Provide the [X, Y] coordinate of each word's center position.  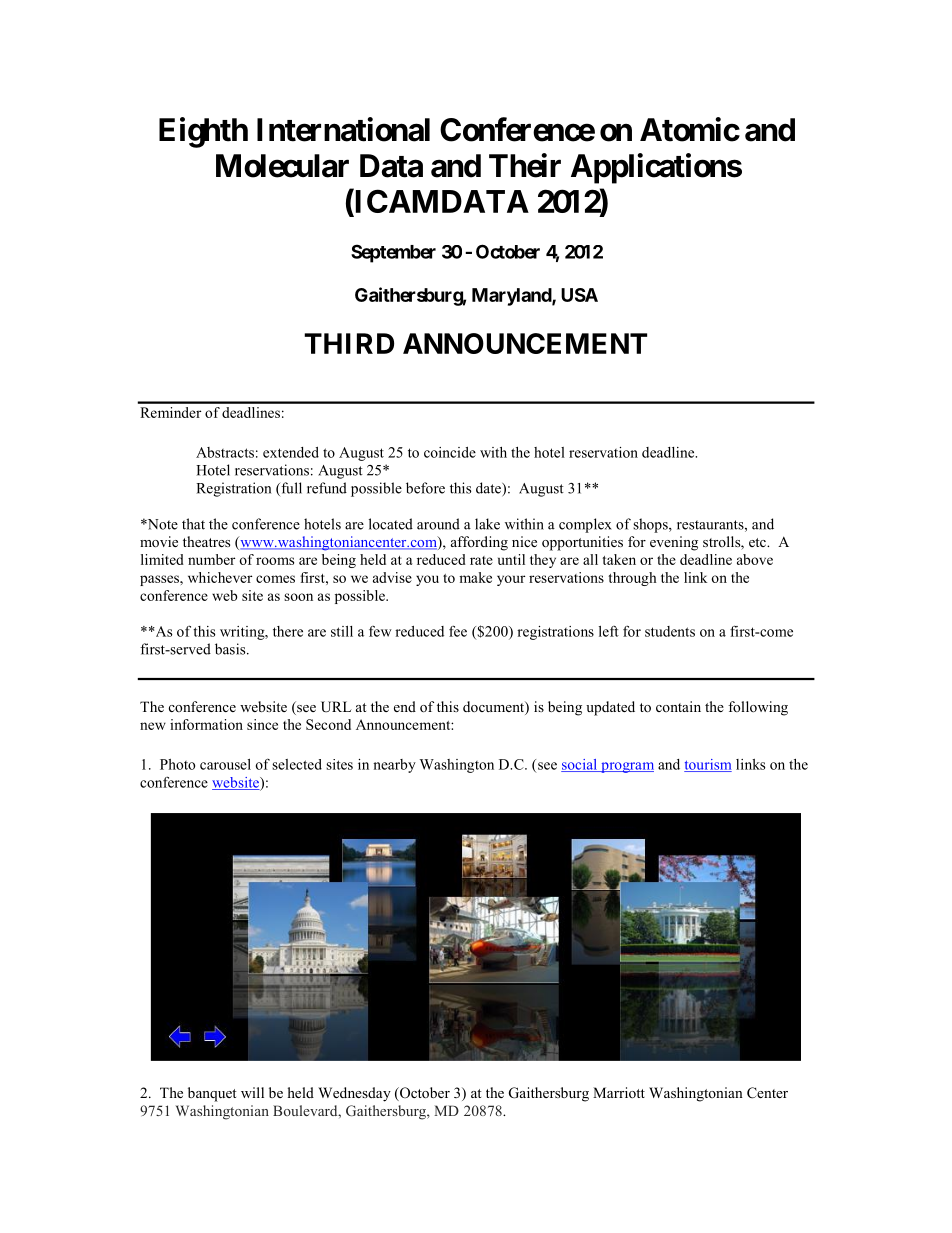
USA [579, 295]
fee [458, 631]
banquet [212, 1094]
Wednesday [354, 1094]
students [670, 631]
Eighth [203, 132]
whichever [220, 577]
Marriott [619, 1092]
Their [525, 165]
